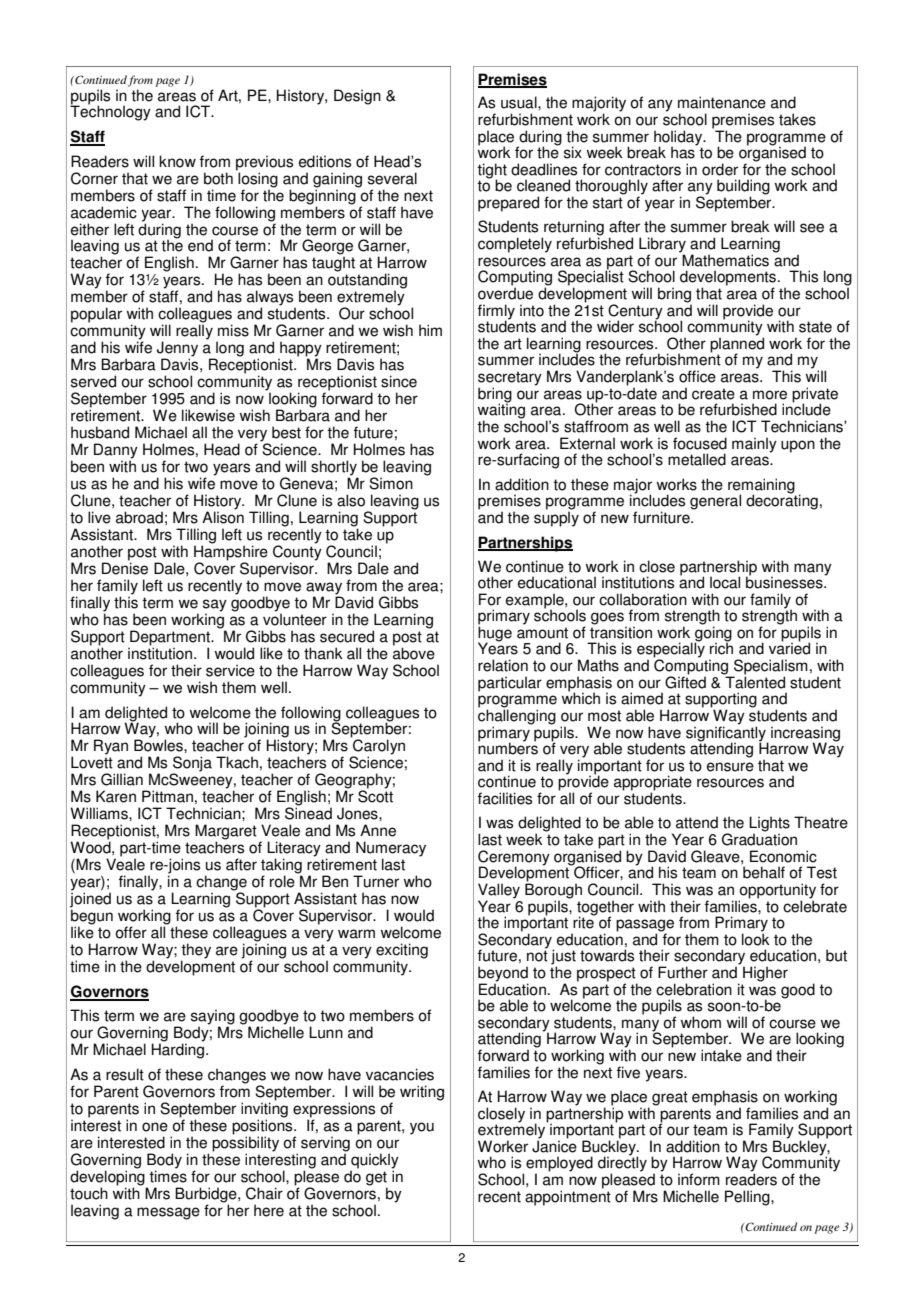 The image size is (924, 1308). What do you see at coordinates (177, 350) in the screenshot?
I see `Jenny` at bounding box center [177, 350].
